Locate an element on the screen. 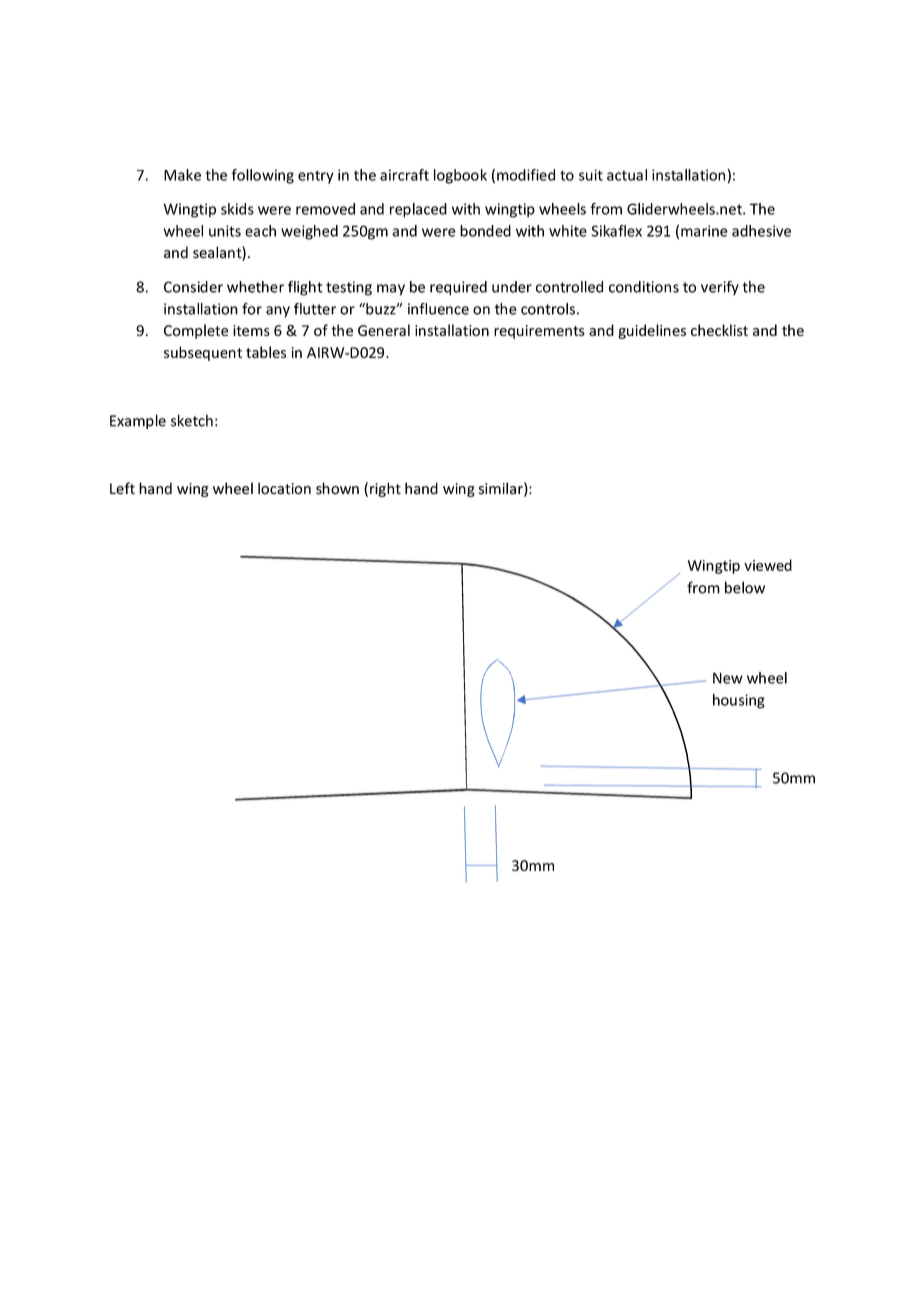  right is located at coordinates (385, 489).
